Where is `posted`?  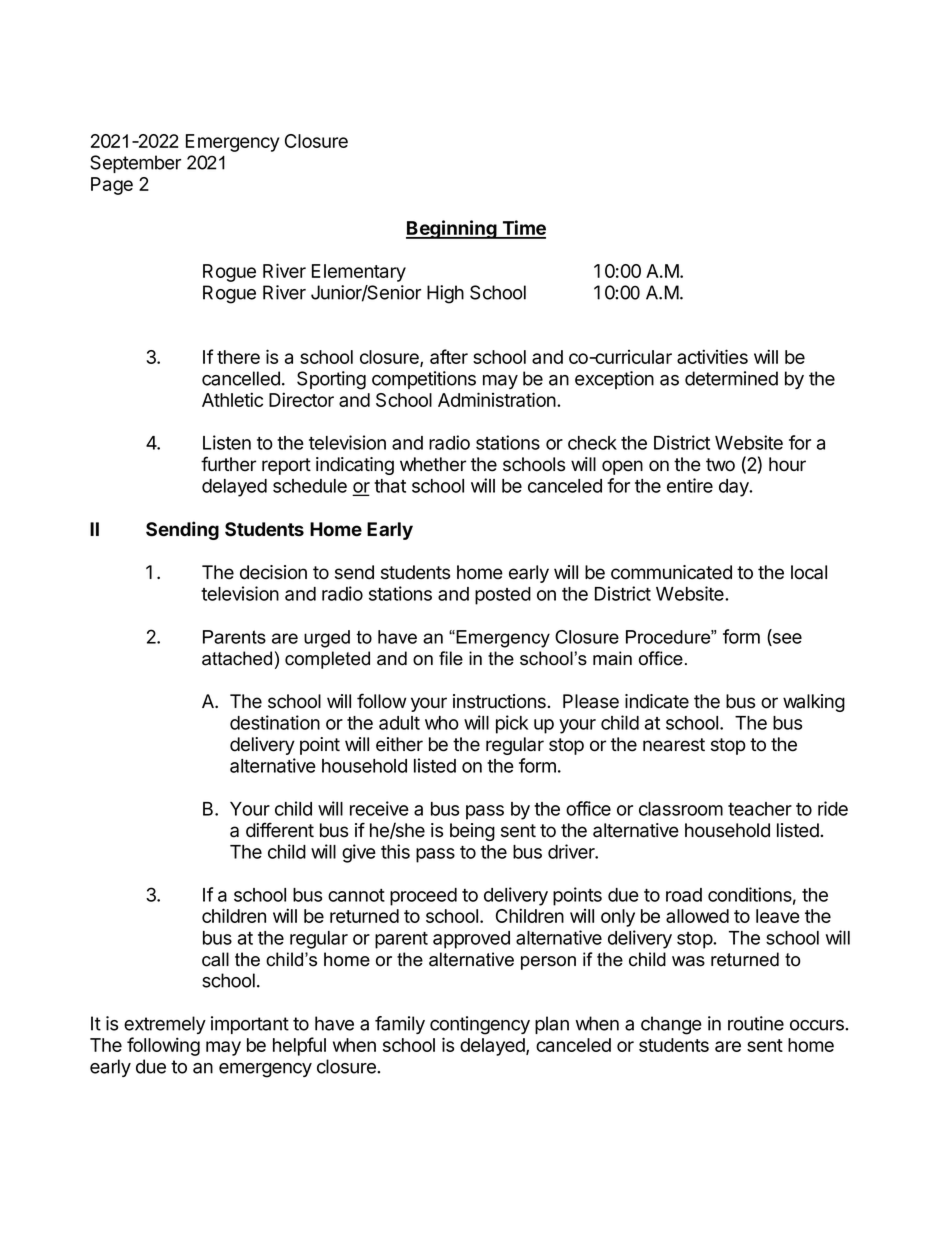
posted is located at coordinates (503, 596).
